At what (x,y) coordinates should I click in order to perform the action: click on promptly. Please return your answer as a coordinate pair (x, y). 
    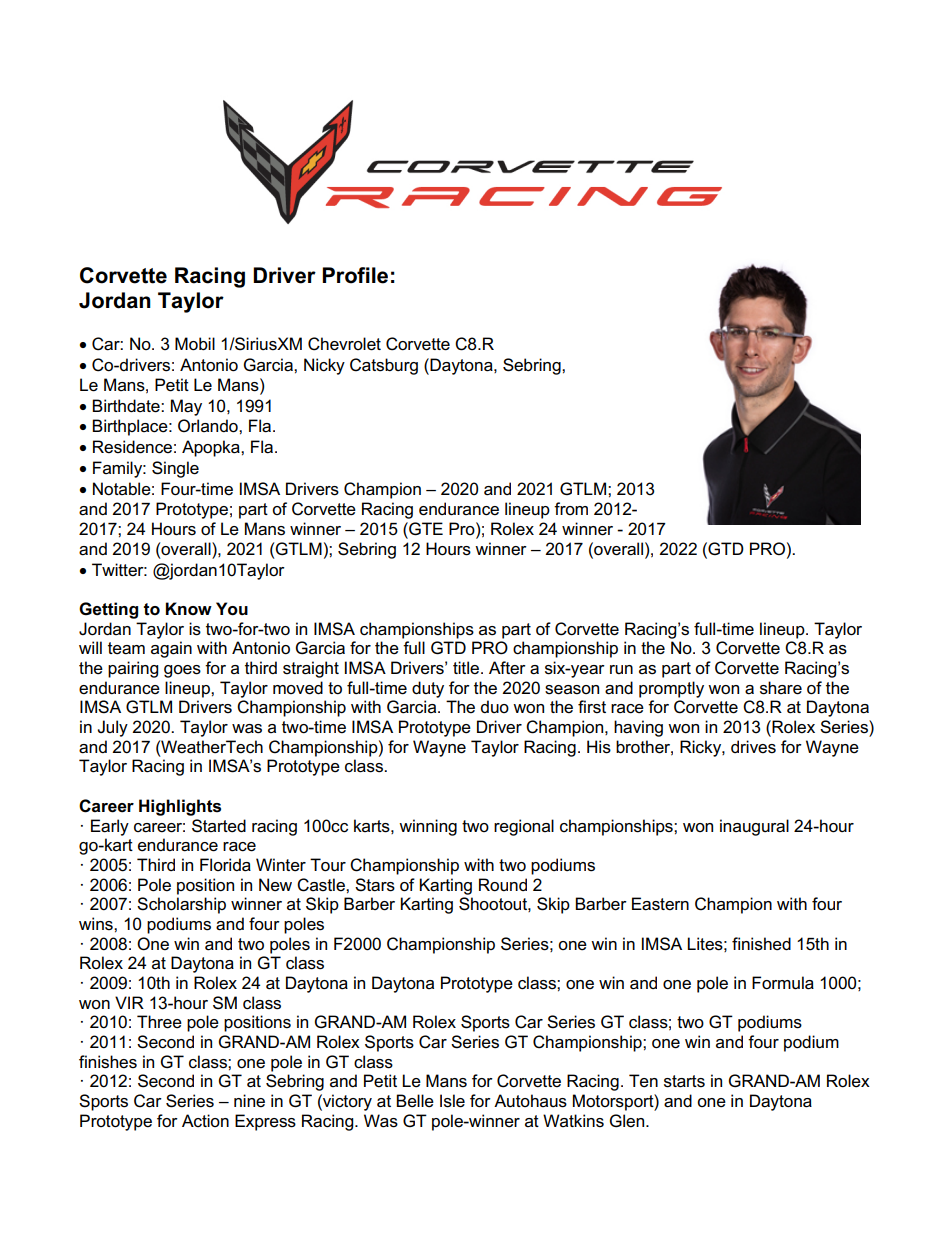
    Looking at the image, I should click on (671, 689).
